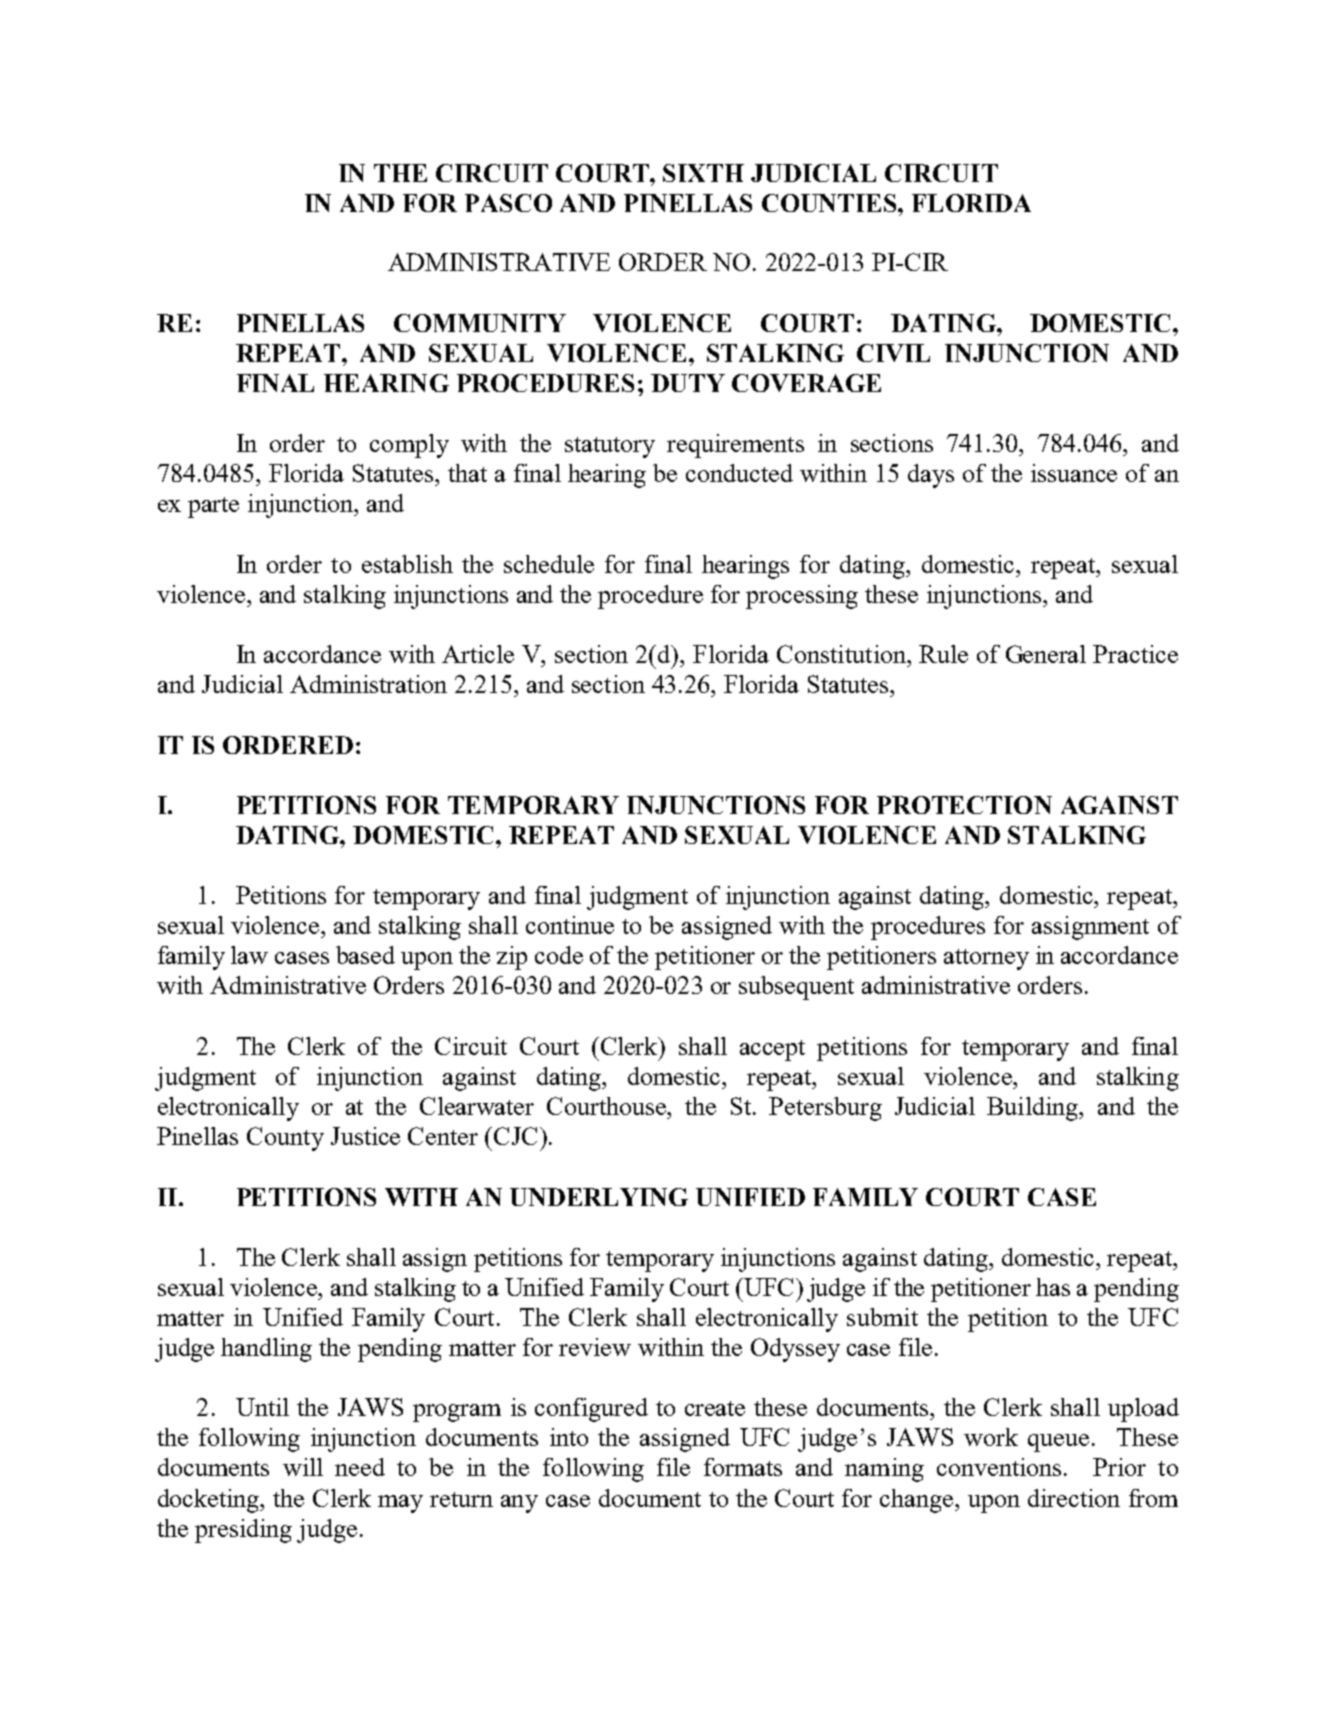  I want to click on continue, so click(570, 925).
